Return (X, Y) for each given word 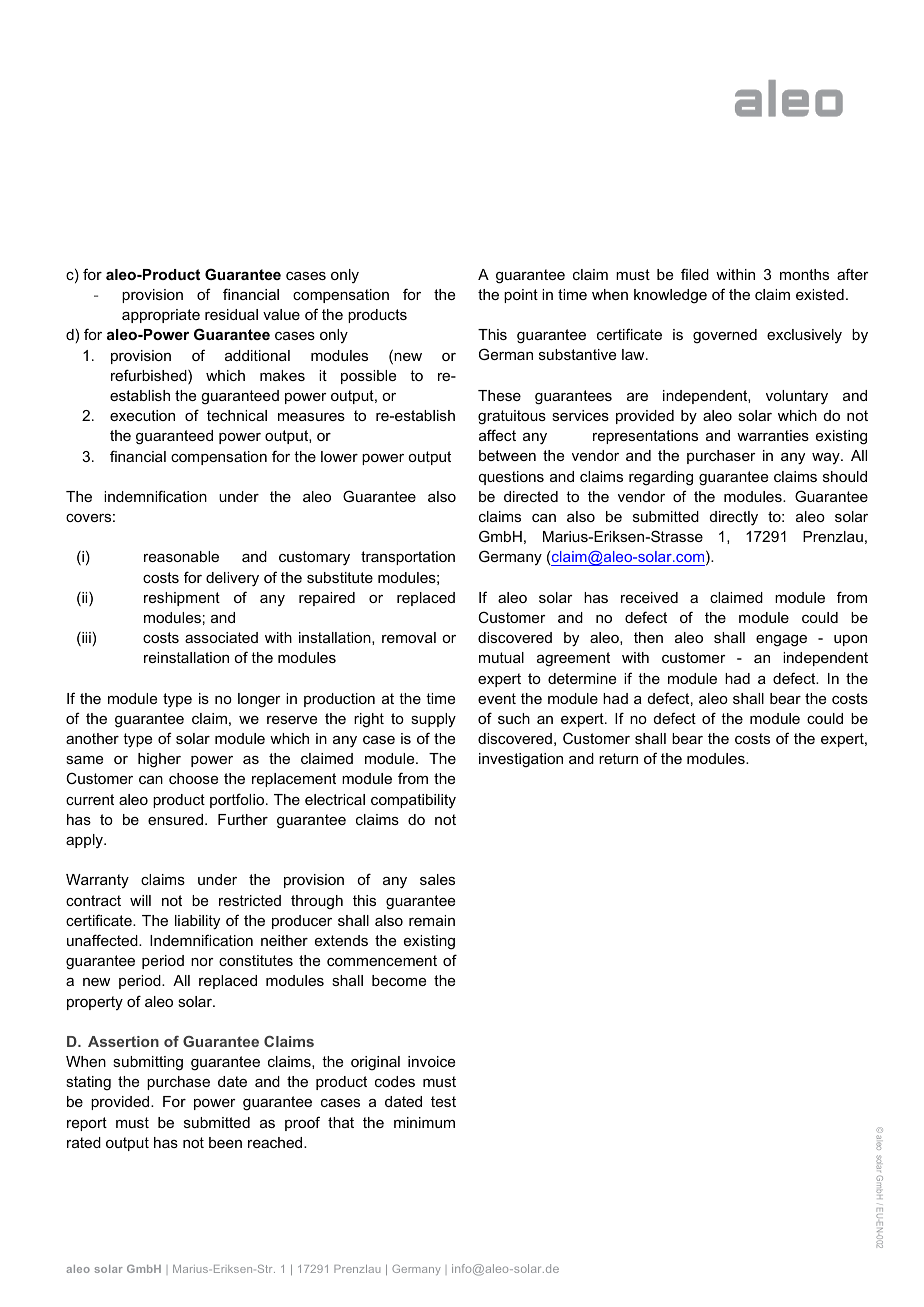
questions (511, 478)
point (521, 296)
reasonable (181, 556)
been (225, 1142)
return (618, 758)
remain (432, 920)
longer (259, 700)
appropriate (161, 316)
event (497, 698)
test (443, 1101)
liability (197, 922)
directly (734, 518)
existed (820, 294)
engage (781, 641)
